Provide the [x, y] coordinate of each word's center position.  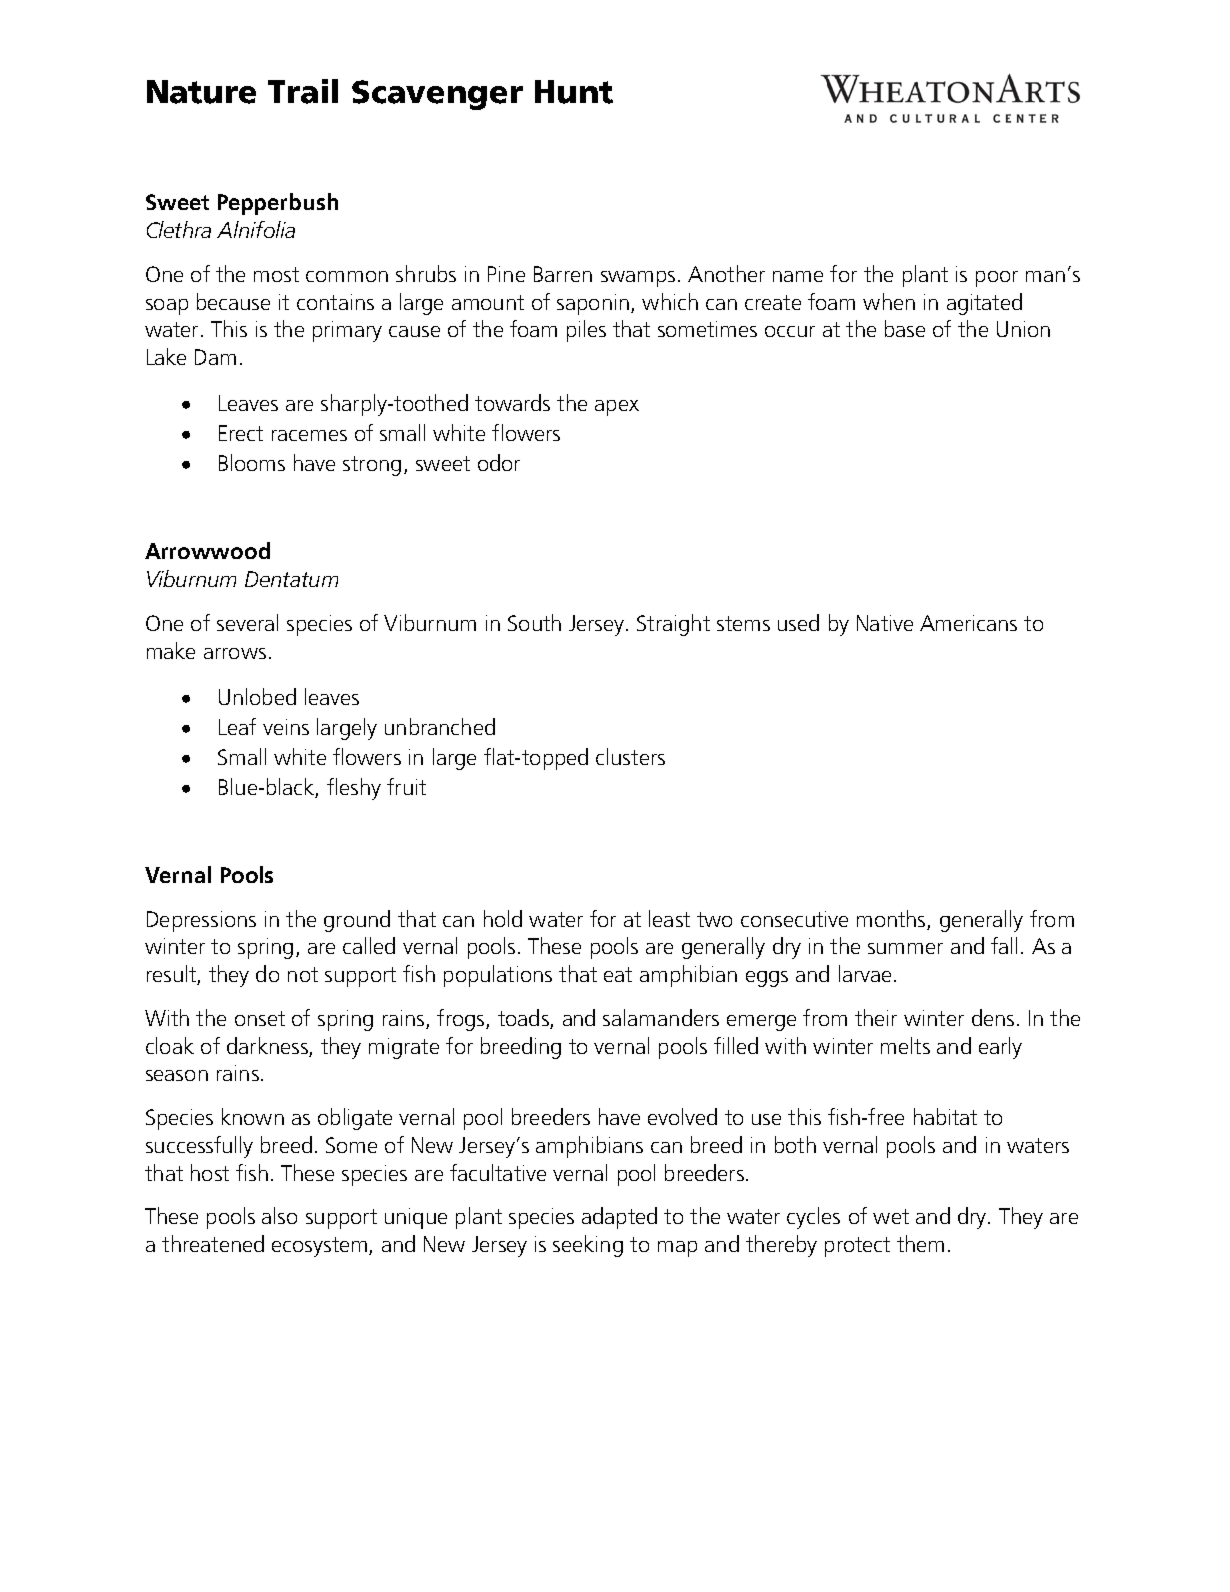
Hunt [574, 92]
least [669, 918]
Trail [303, 91]
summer [905, 948]
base [905, 328]
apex [617, 408]
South [534, 622]
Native [885, 623]
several [247, 622]
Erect [241, 433]
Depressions [201, 921]
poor [997, 279]
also [279, 1215]
